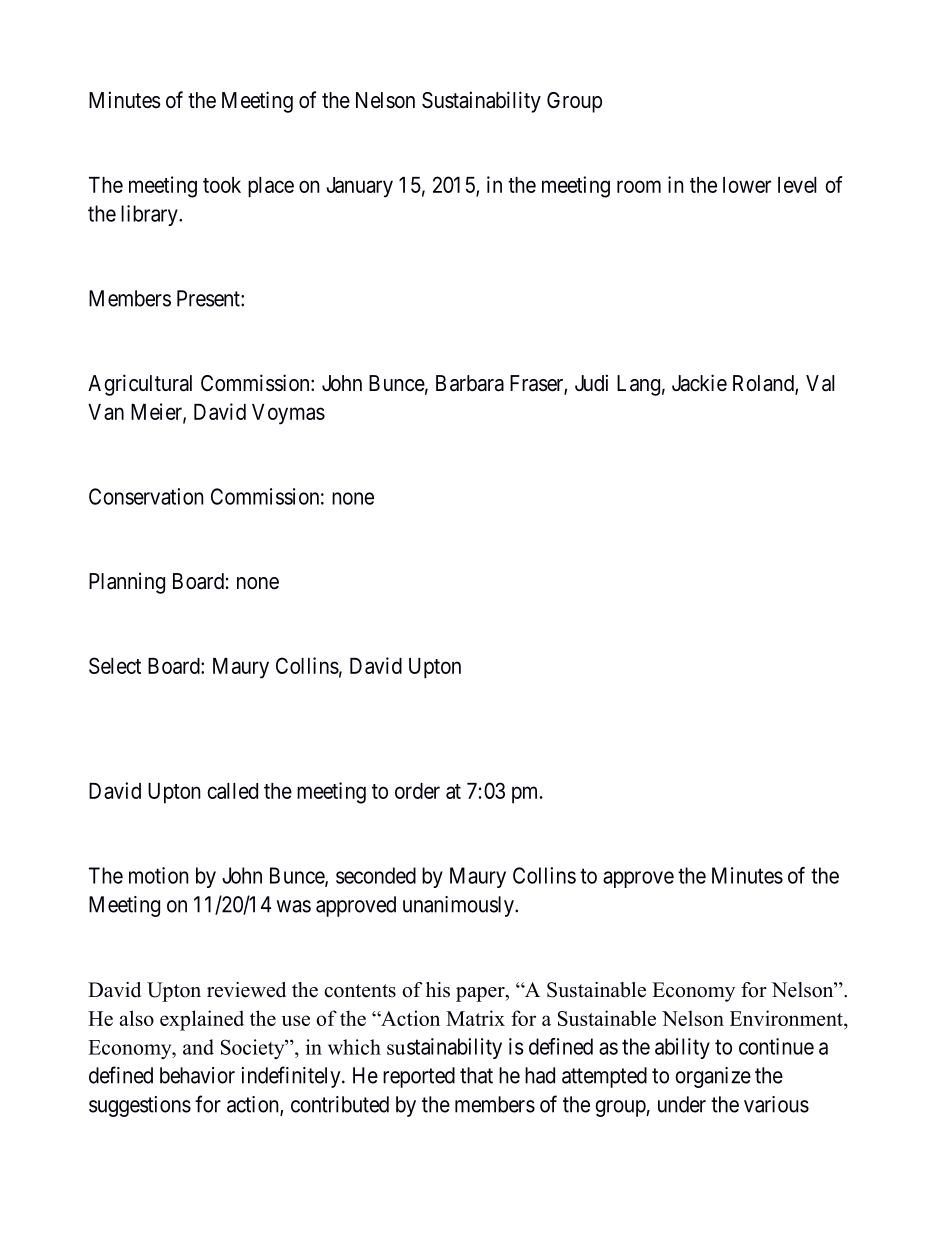 The height and width of the screenshot is (1233, 952). Describe the element at coordinates (197, 1075) in the screenshot. I see `behavior` at that location.
